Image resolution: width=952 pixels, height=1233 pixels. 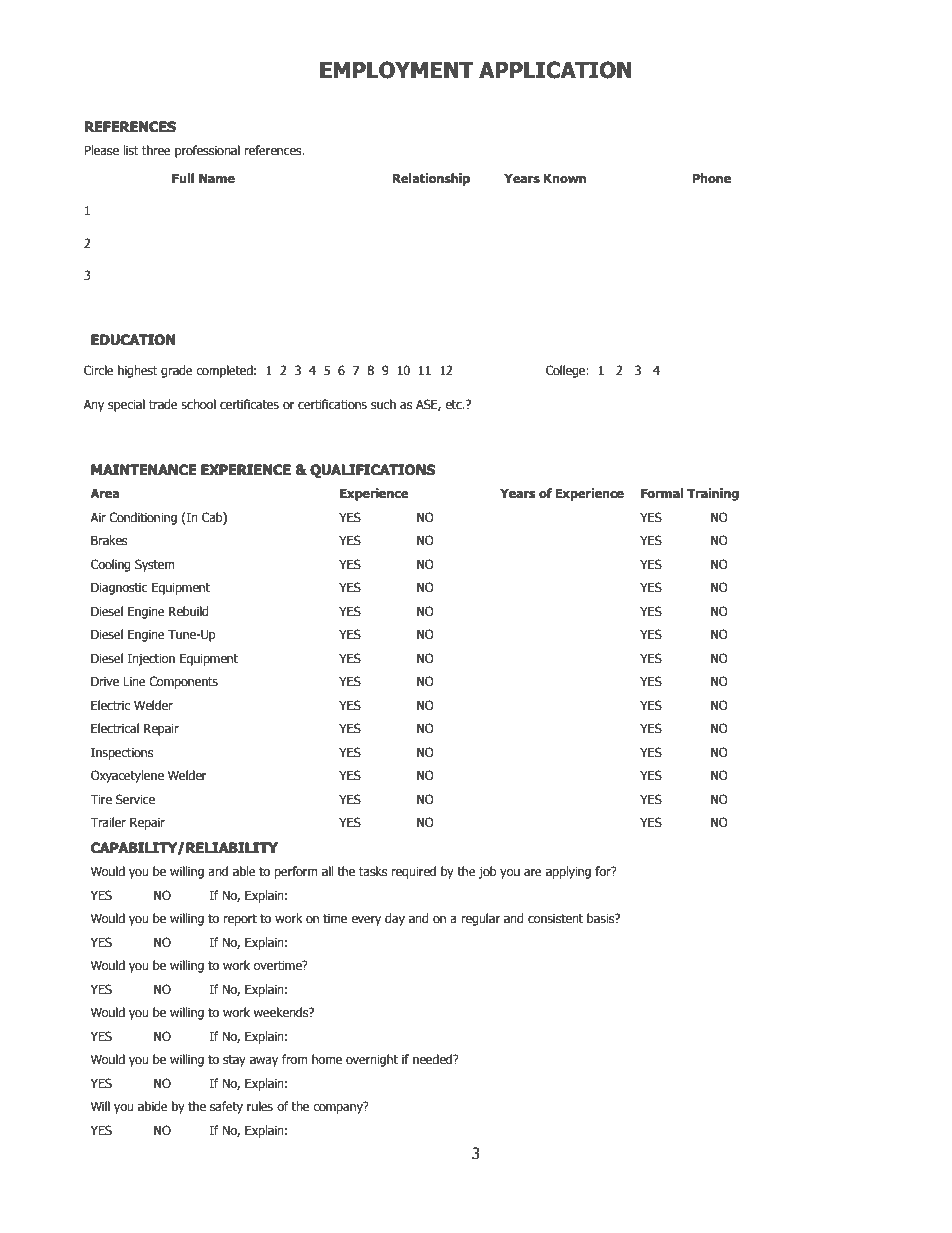 I want to click on applying, so click(x=568, y=872).
